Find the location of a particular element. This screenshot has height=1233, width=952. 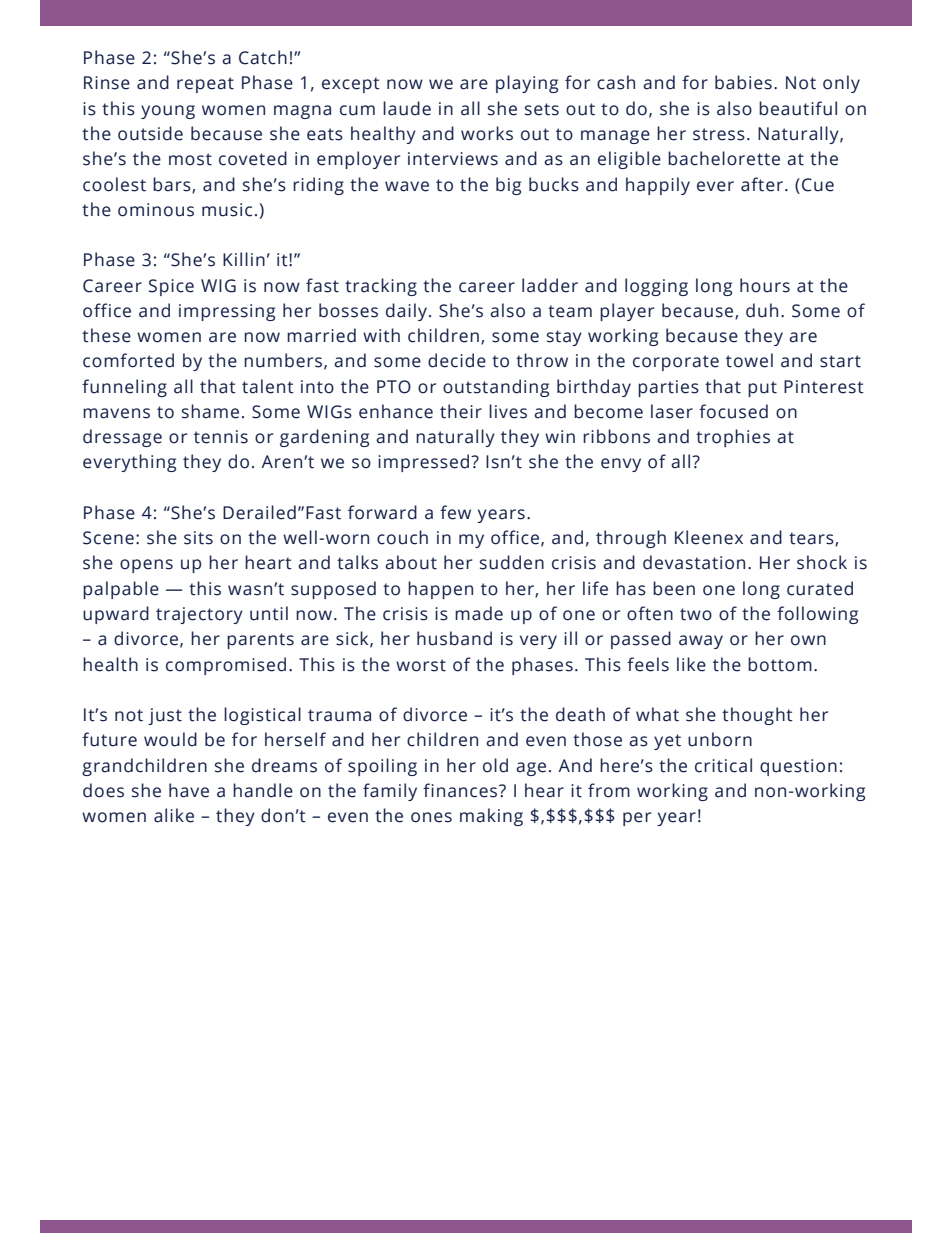

repeat is located at coordinates (205, 85).
